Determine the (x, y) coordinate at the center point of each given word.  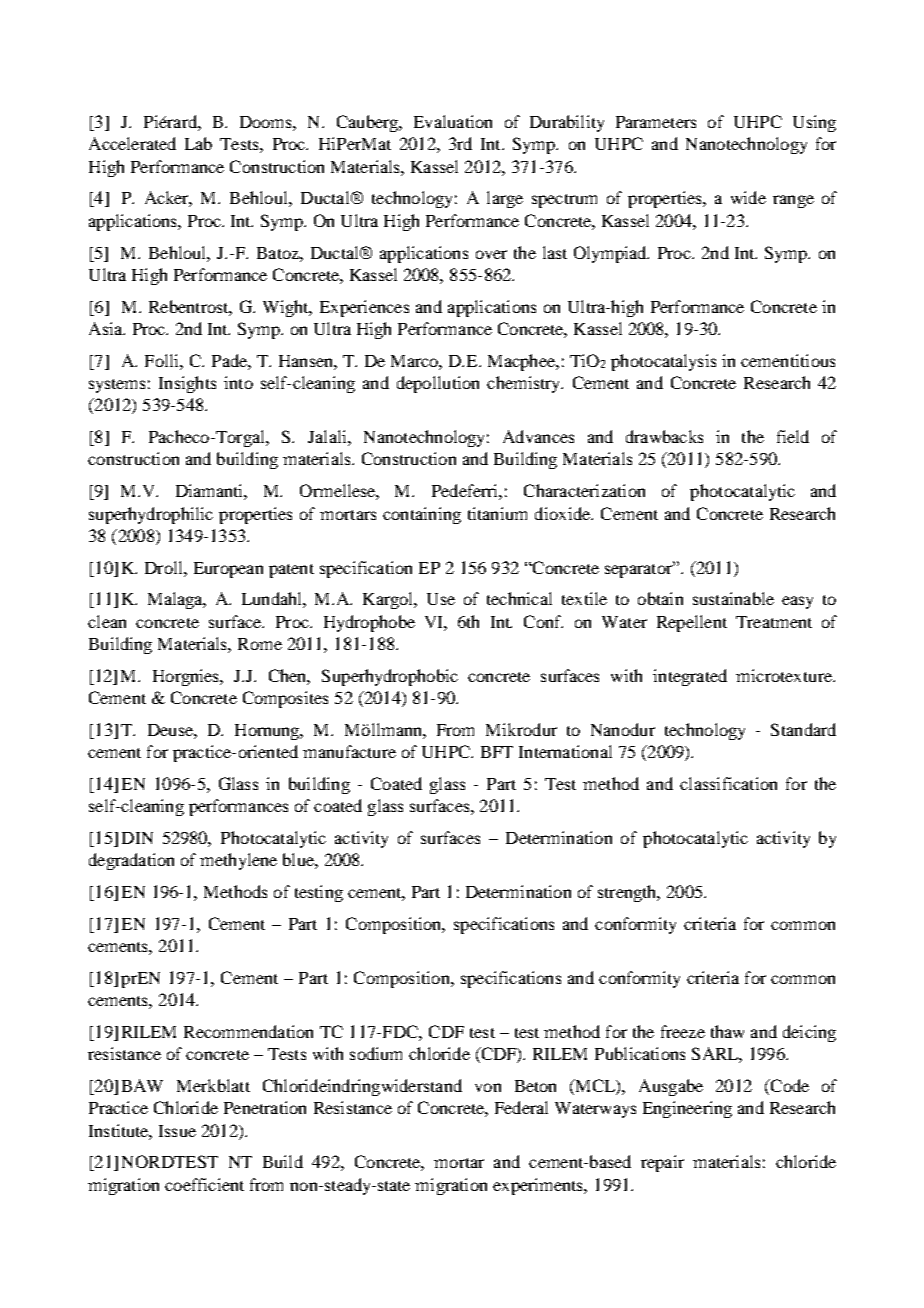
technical (519, 598)
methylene (238, 861)
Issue (177, 1131)
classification (728, 783)
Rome (260, 644)
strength (628, 893)
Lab (198, 143)
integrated (690, 677)
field (793, 436)
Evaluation (453, 121)
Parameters (656, 122)
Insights (187, 384)
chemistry (525, 384)
